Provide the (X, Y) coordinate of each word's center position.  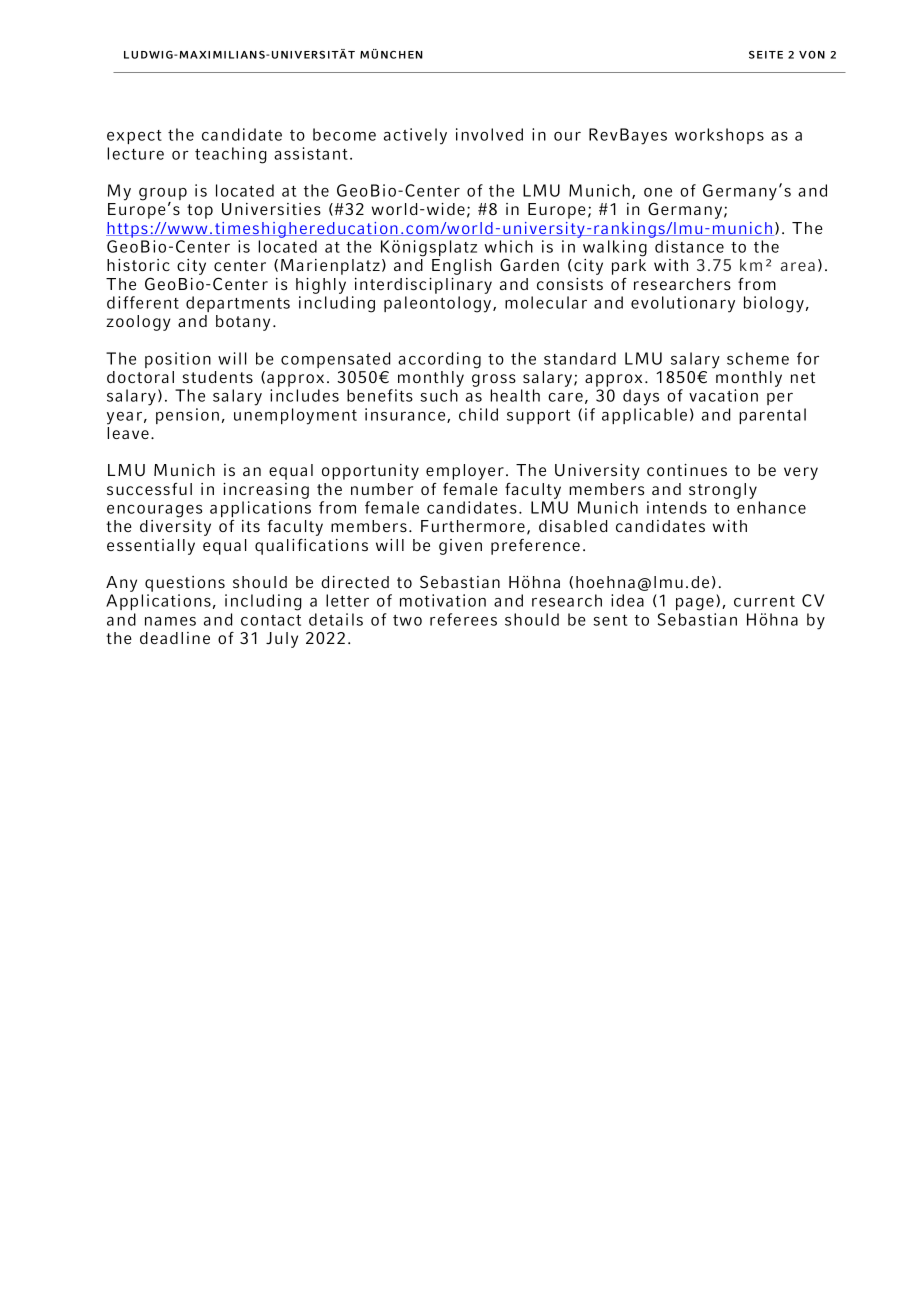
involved (489, 134)
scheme (758, 358)
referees (463, 619)
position (178, 360)
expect (134, 137)
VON (812, 55)
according (439, 360)
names (170, 621)
